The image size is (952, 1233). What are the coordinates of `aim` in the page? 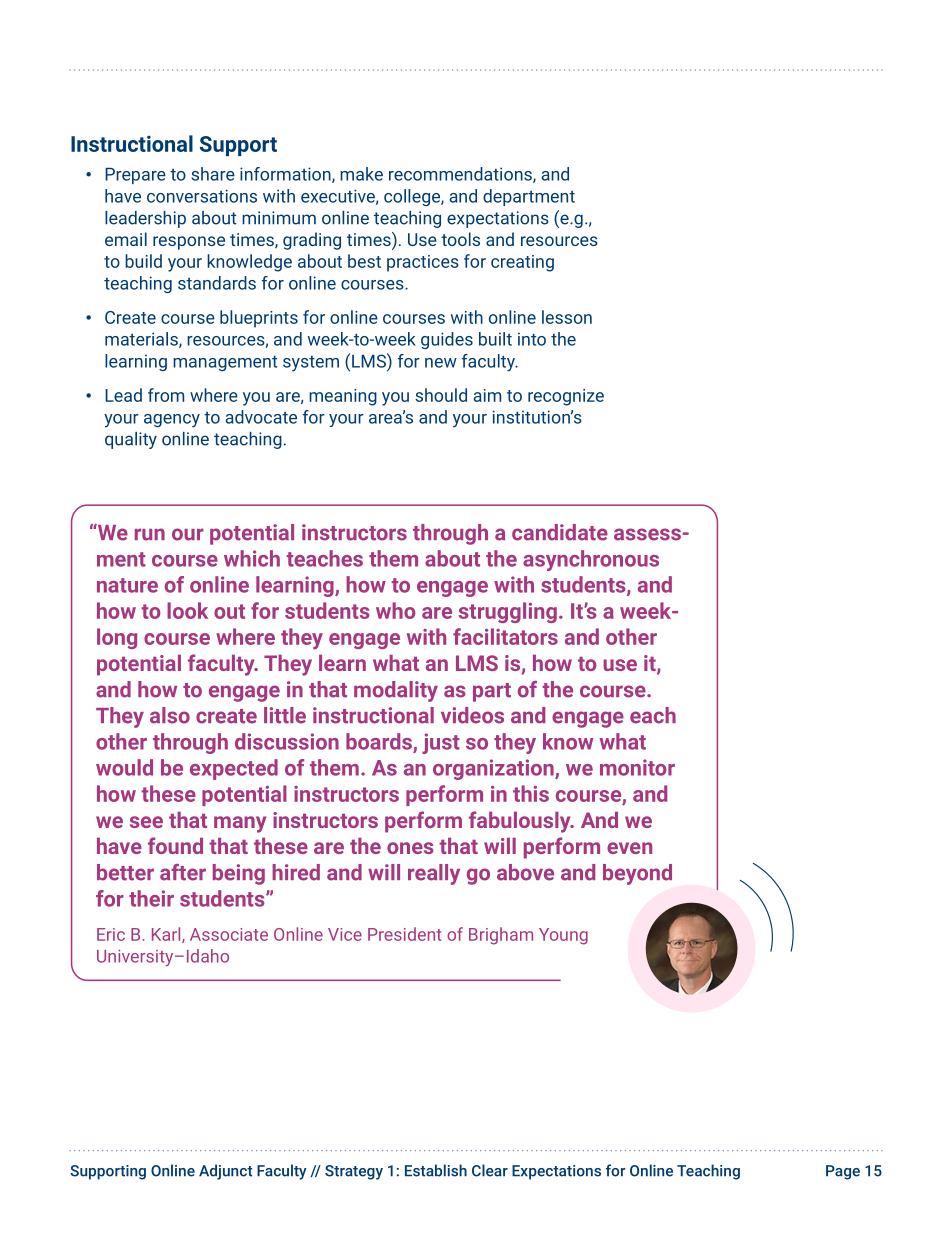 It's located at (487, 395).
